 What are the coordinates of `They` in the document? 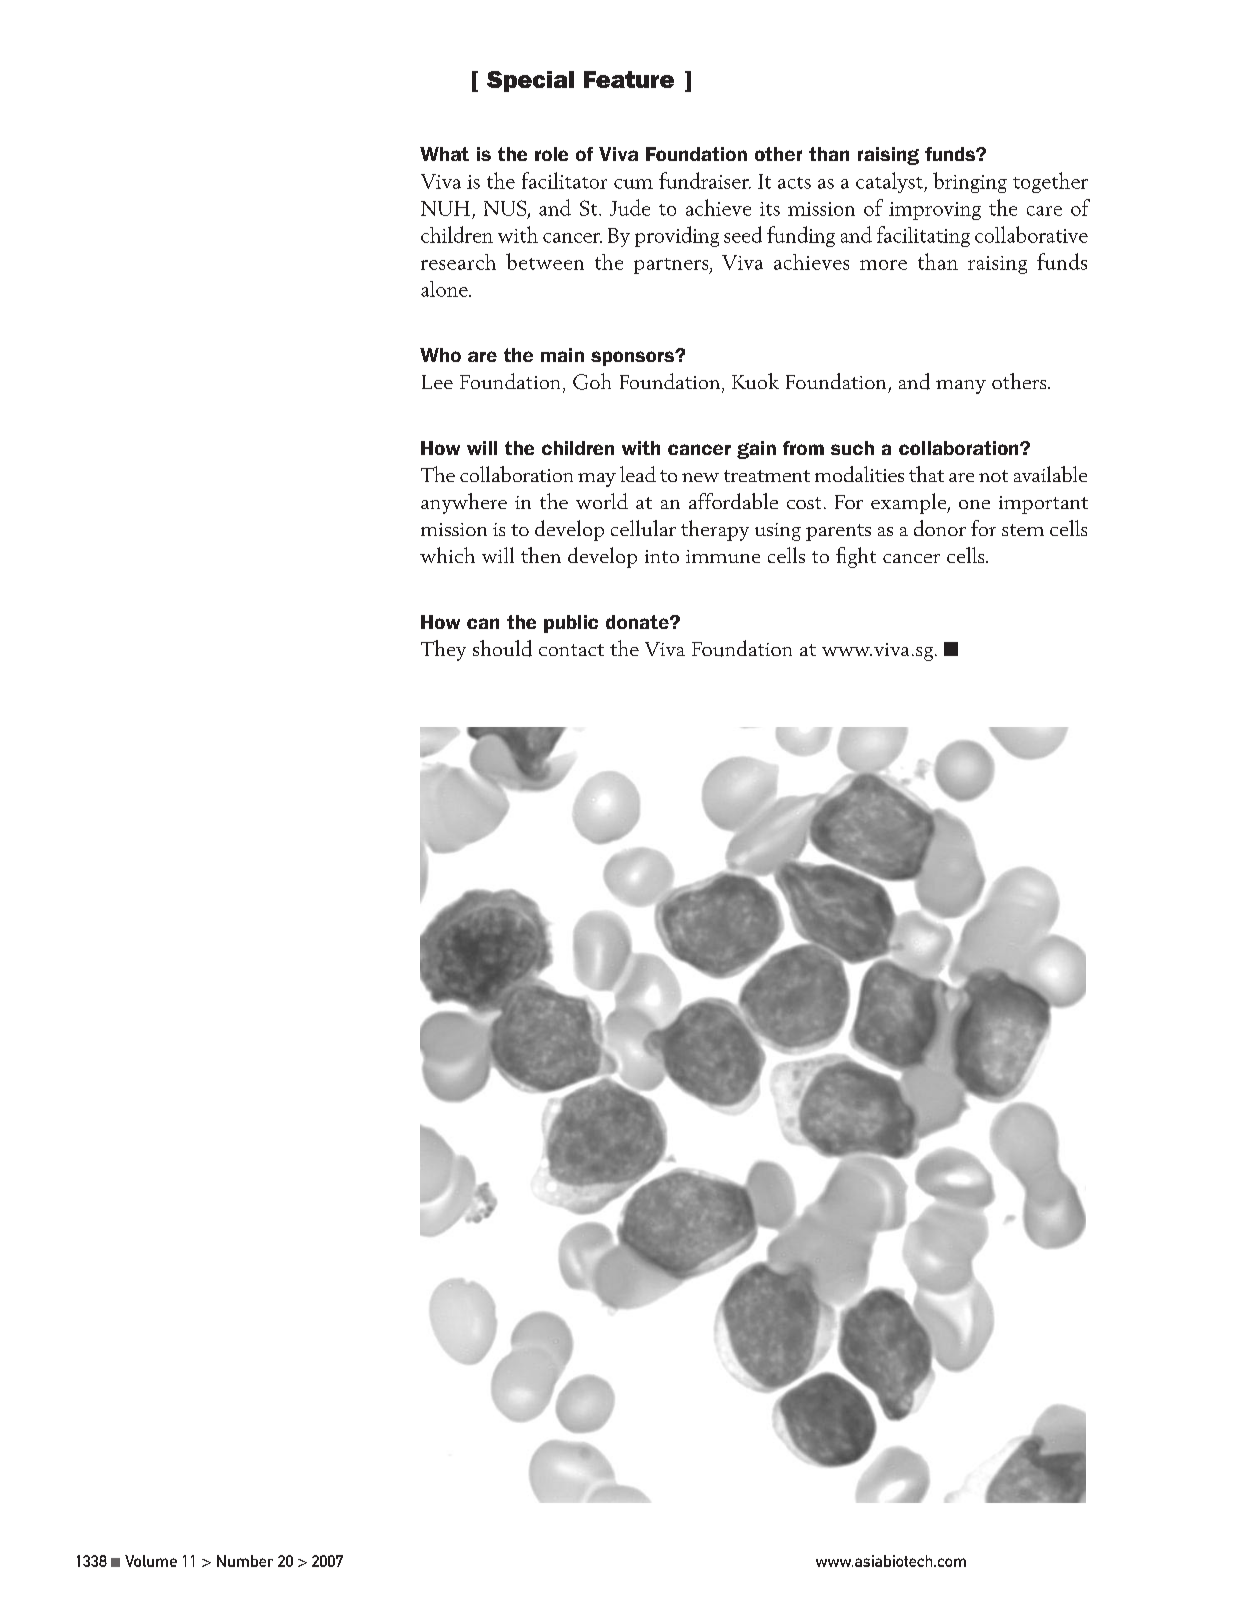 It's located at (443, 650).
